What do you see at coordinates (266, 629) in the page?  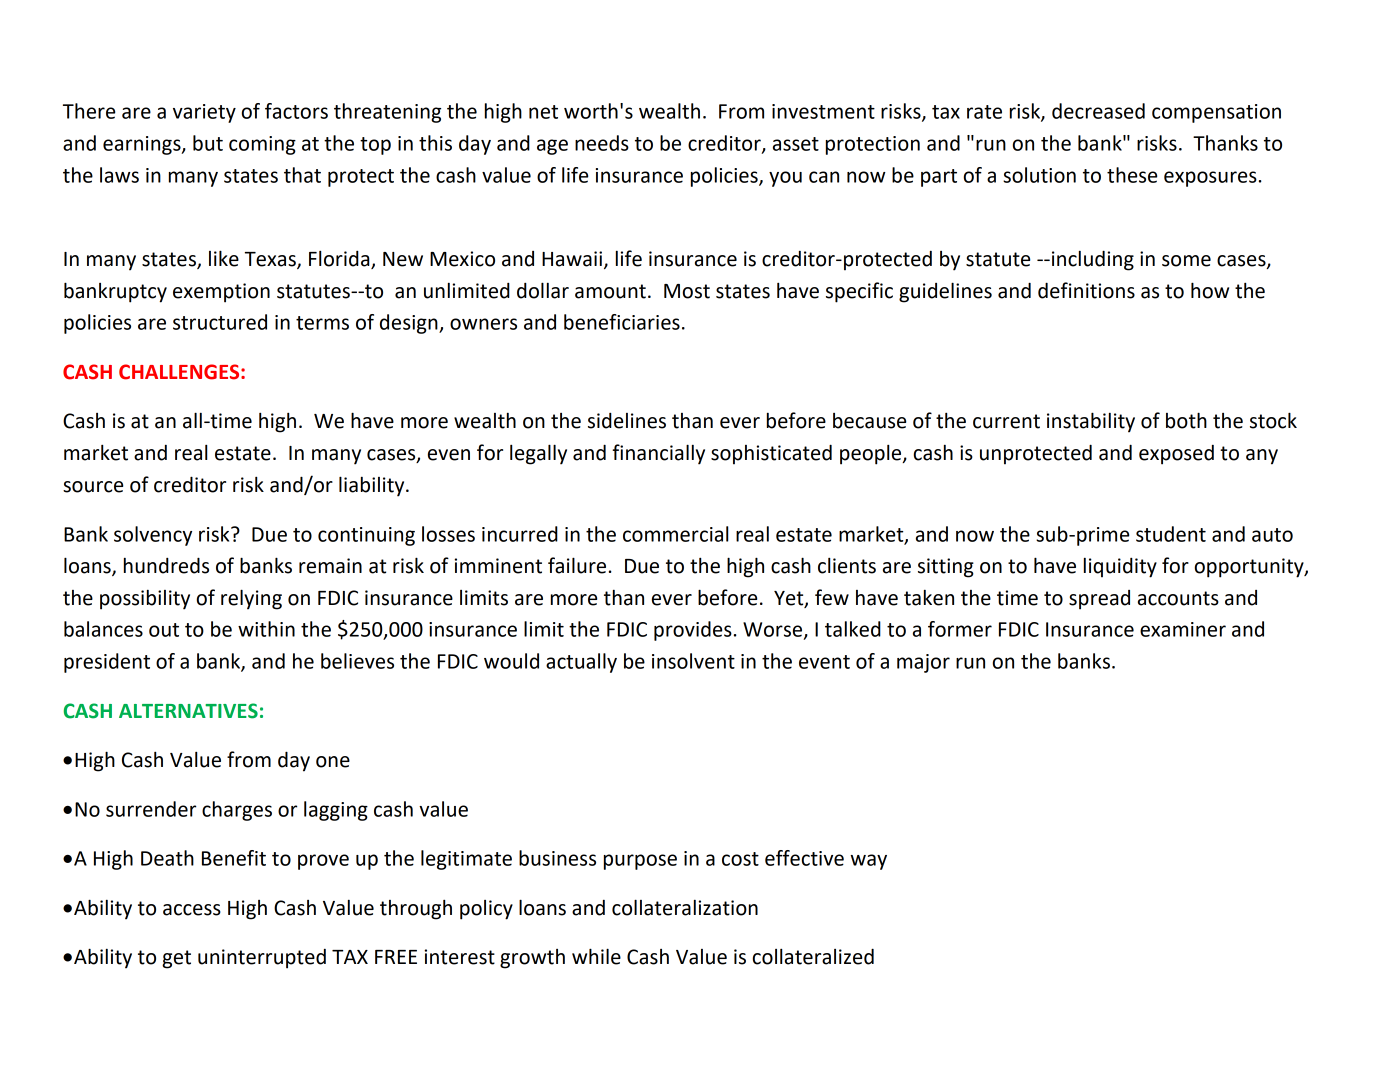 I see `within` at bounding box center [266, 629].
